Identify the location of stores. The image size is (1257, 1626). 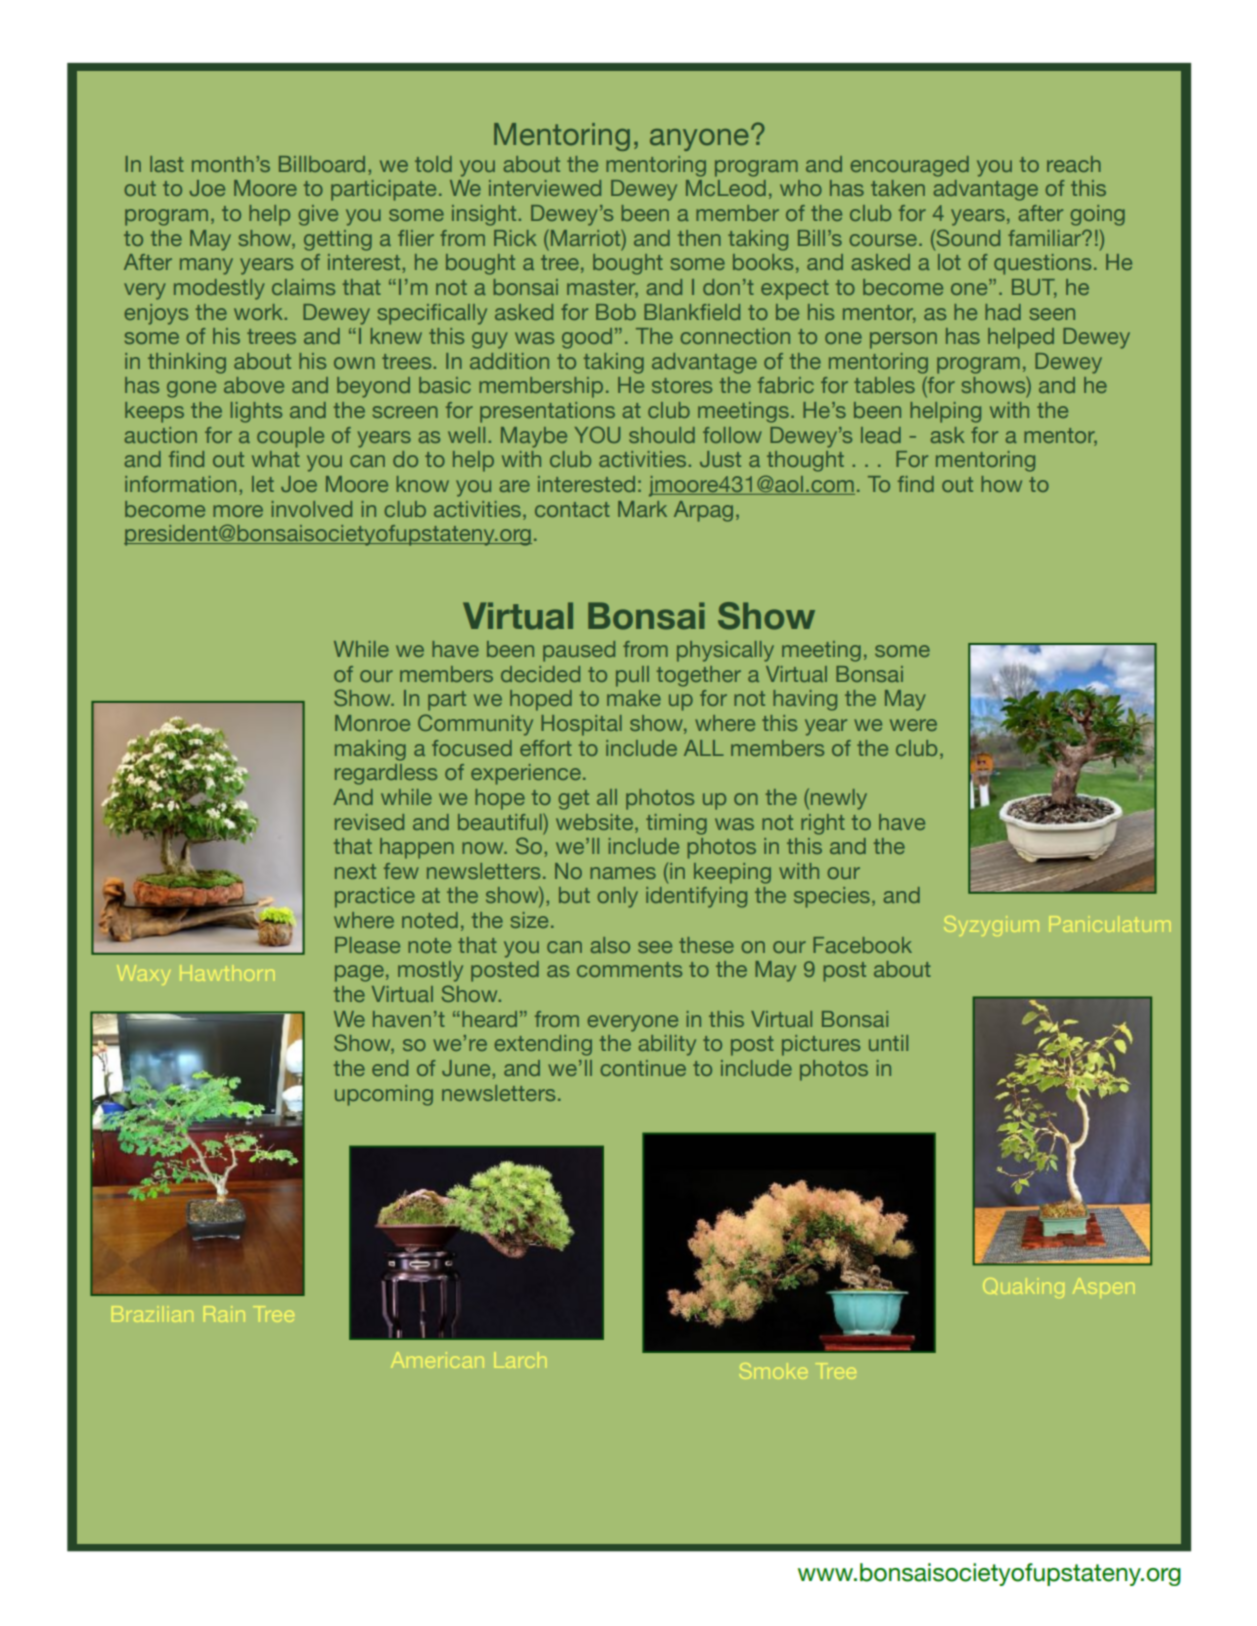
(682, 385).
